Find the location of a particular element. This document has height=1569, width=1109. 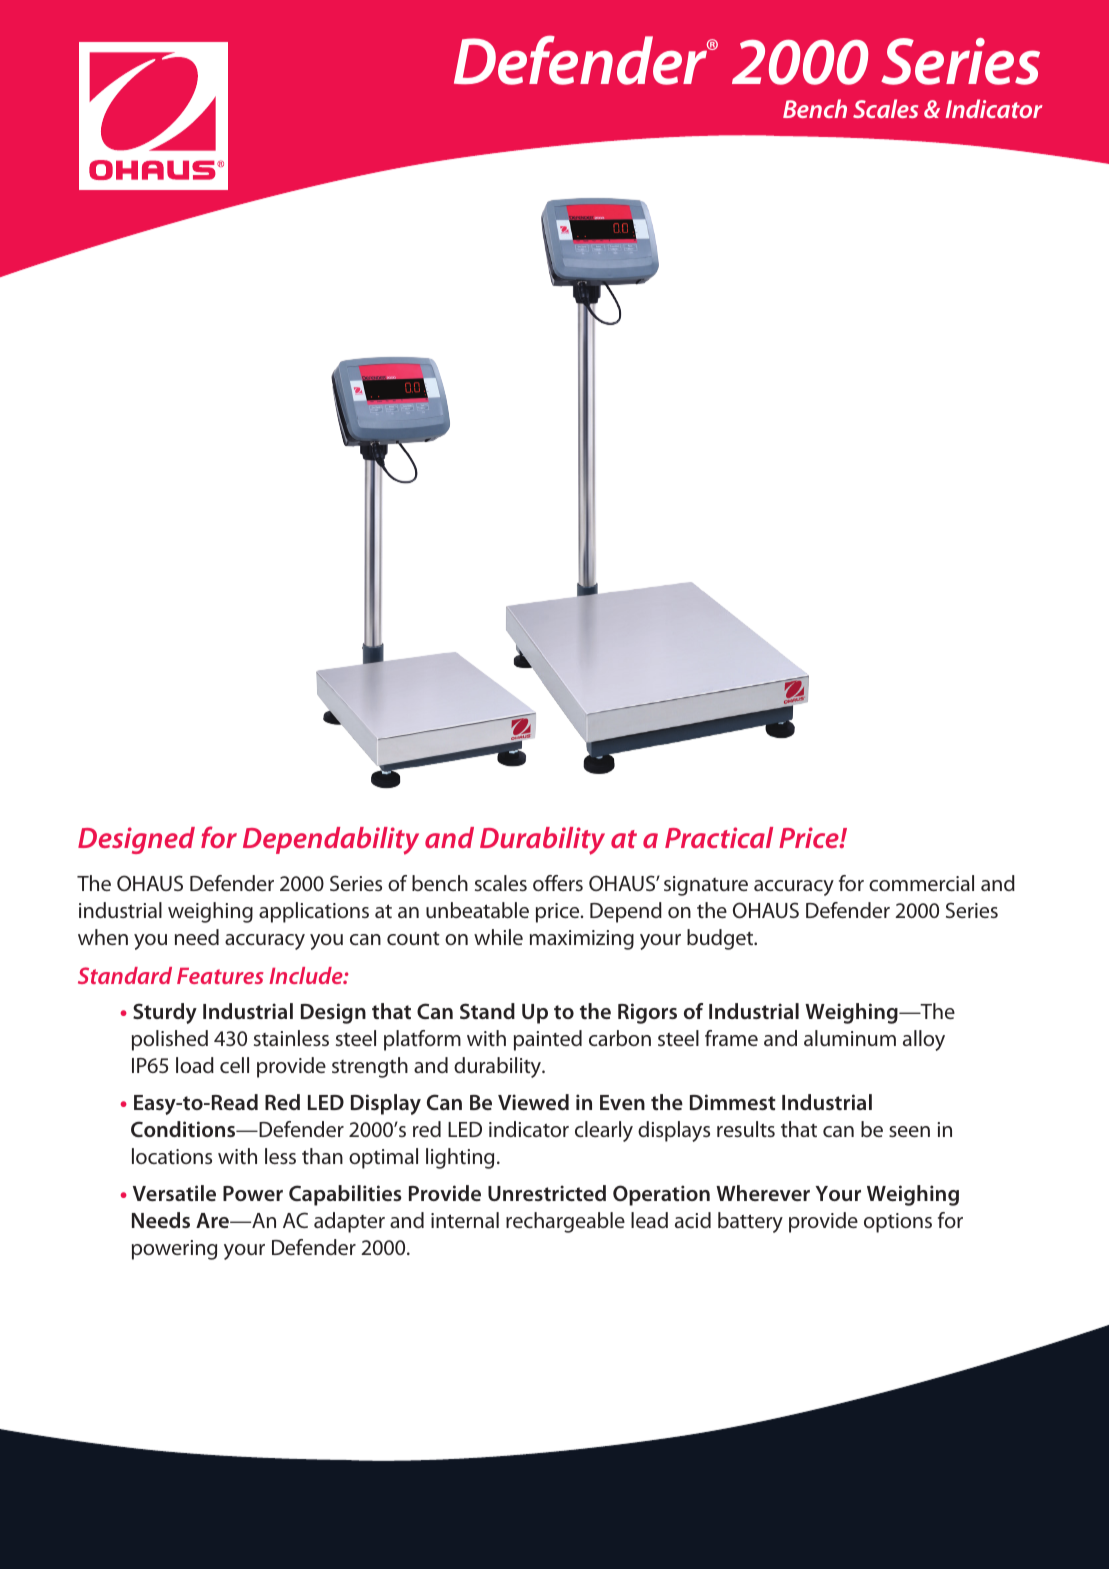

load is located at coordinates (195, 1065).
